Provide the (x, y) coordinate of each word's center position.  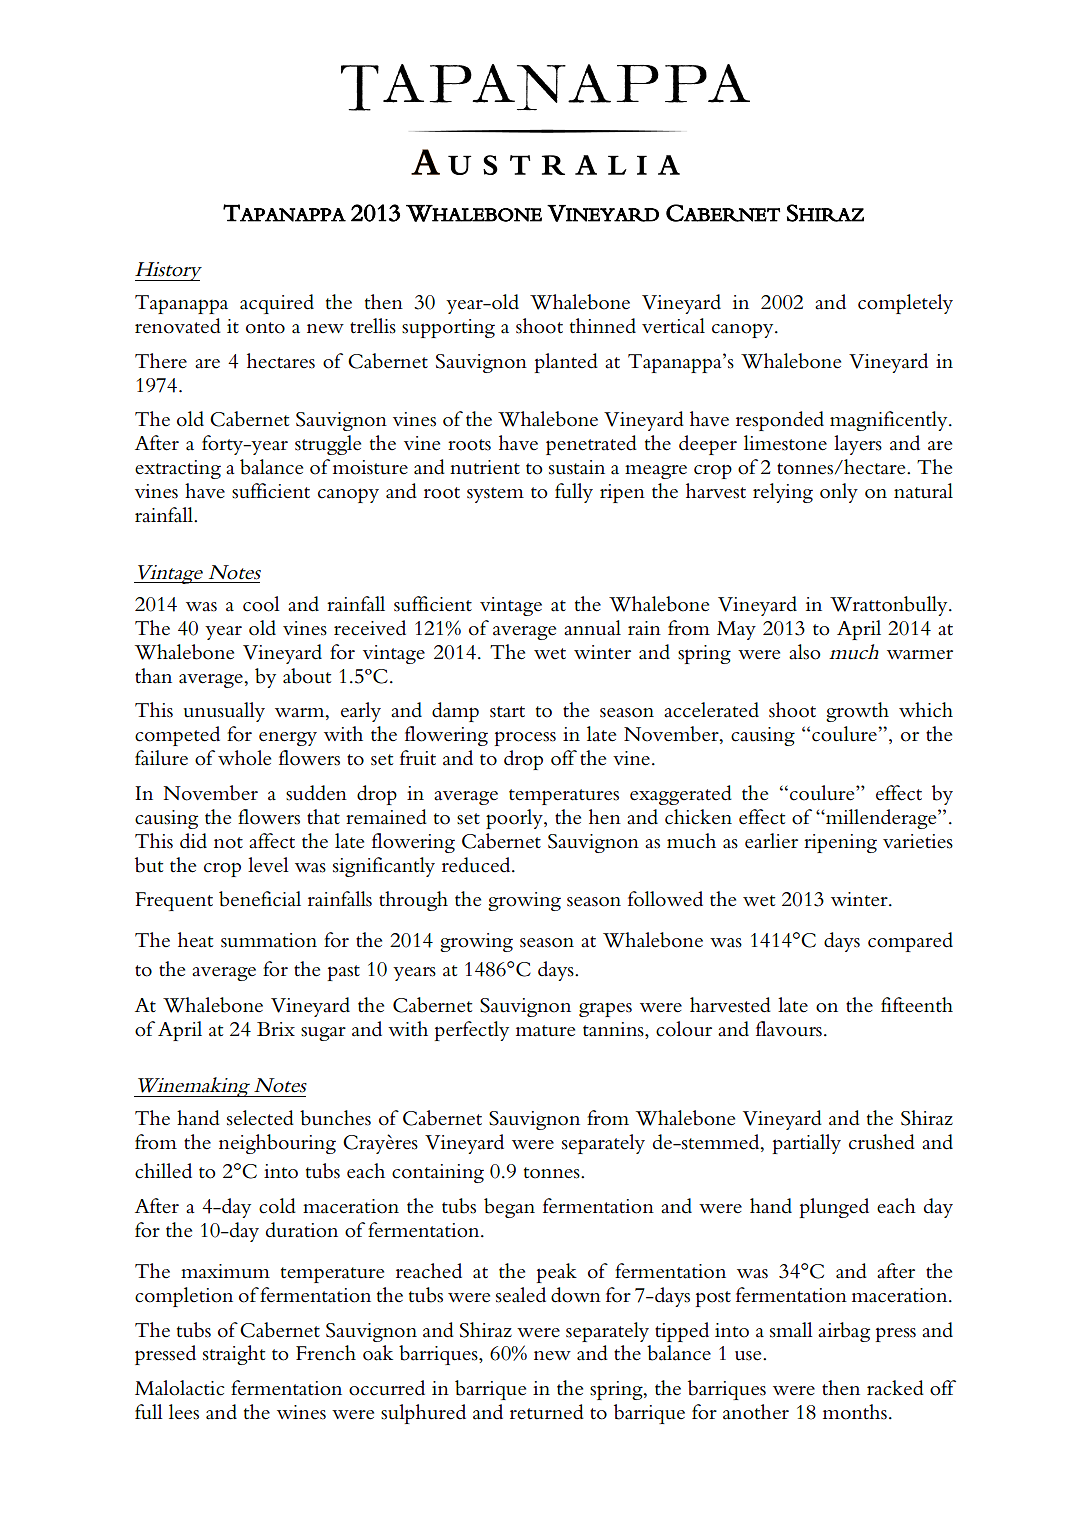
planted (566, 363)
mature (545, 1031)
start (507, 712)
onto (265, 328)
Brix (276, 1029)
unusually (224, 712)
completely (905, 304)
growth (857, 712)
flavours (789, 1029)
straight (234, 1355)
